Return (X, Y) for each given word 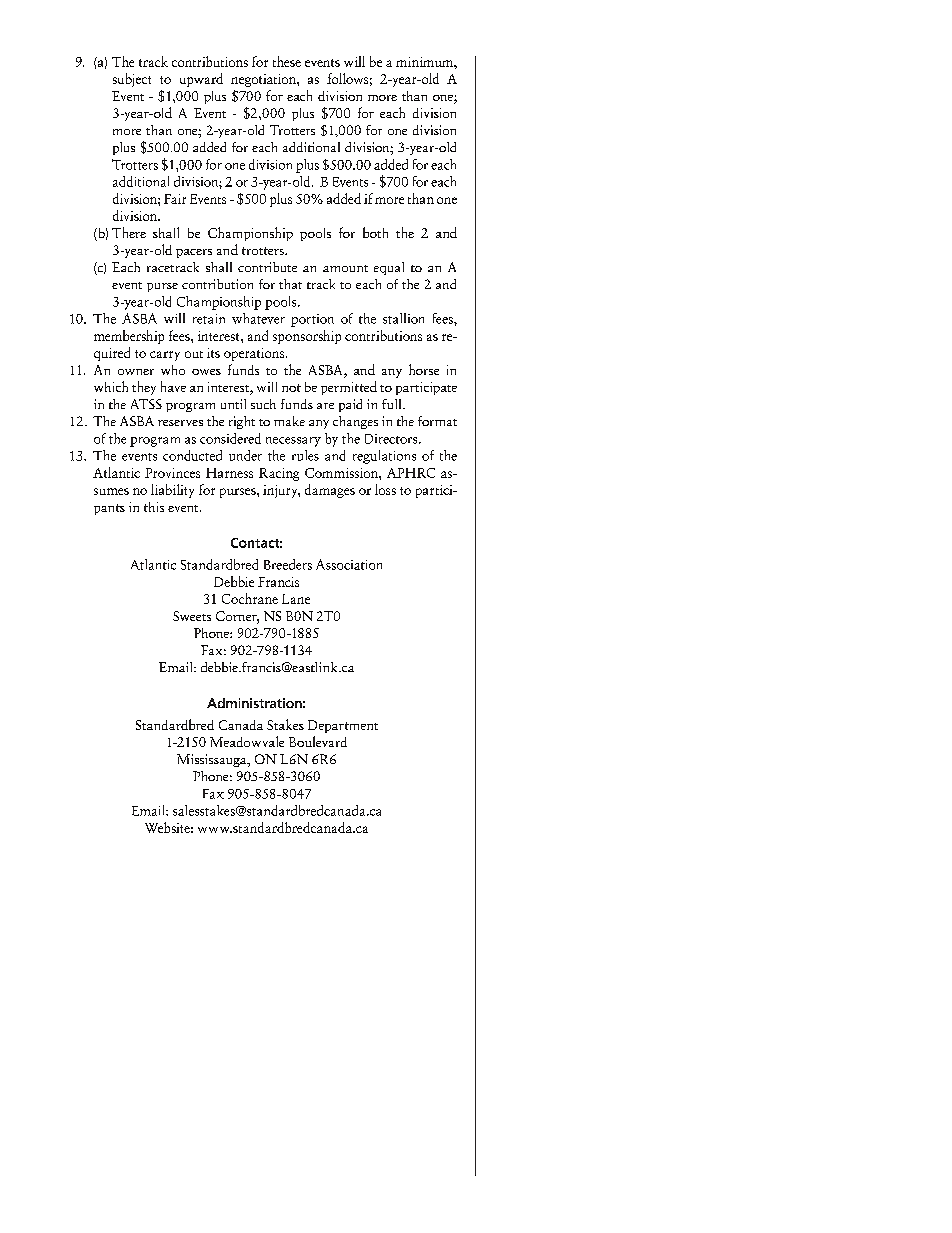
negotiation (264, 80)
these (287, 61)
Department (343, 726)
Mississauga (213, 760)
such (263, 404)
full (393, 404)
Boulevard (318, 741)
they (144, 388)
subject (132, 80)
